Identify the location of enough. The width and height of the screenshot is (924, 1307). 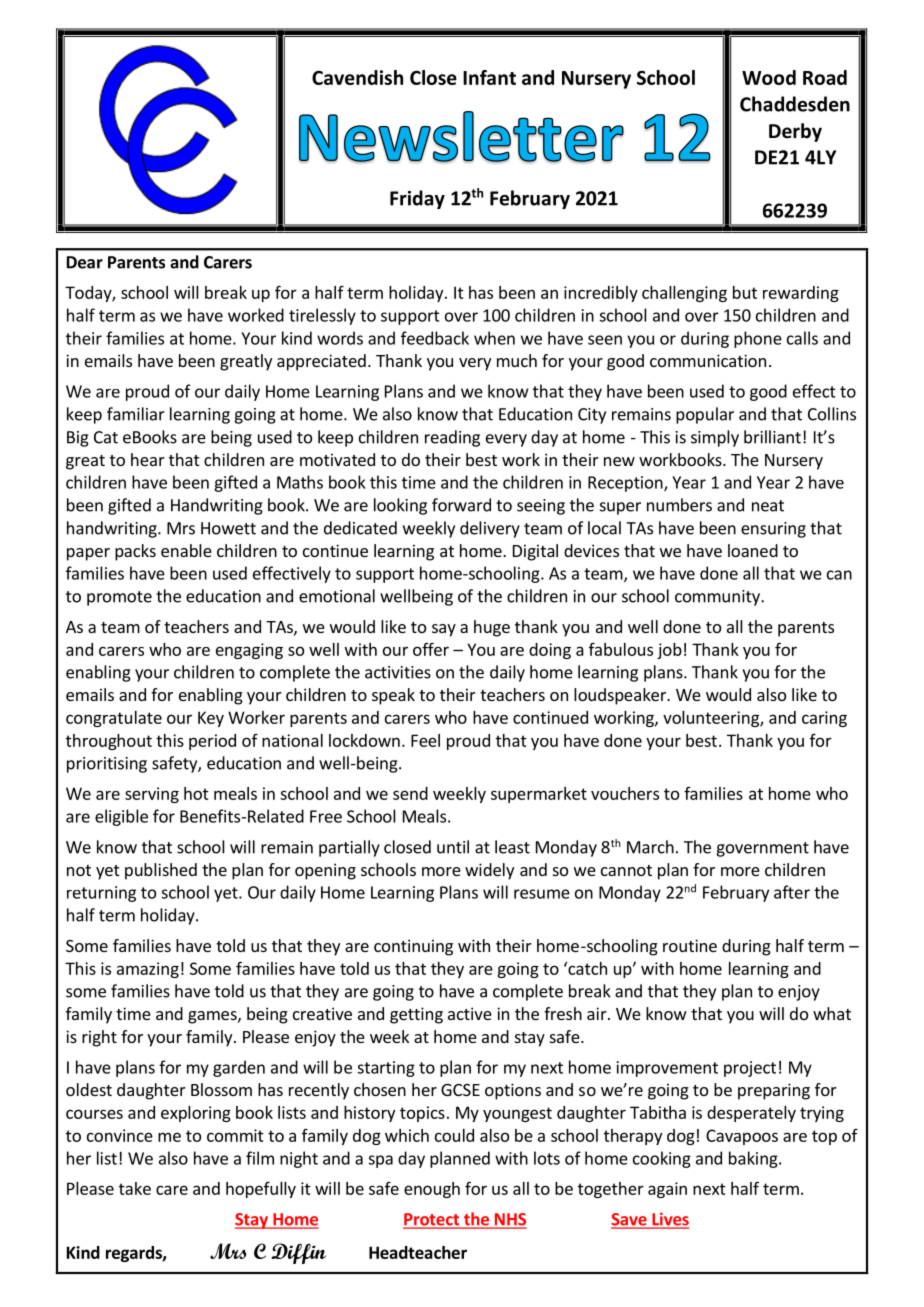
(432, 1190).
